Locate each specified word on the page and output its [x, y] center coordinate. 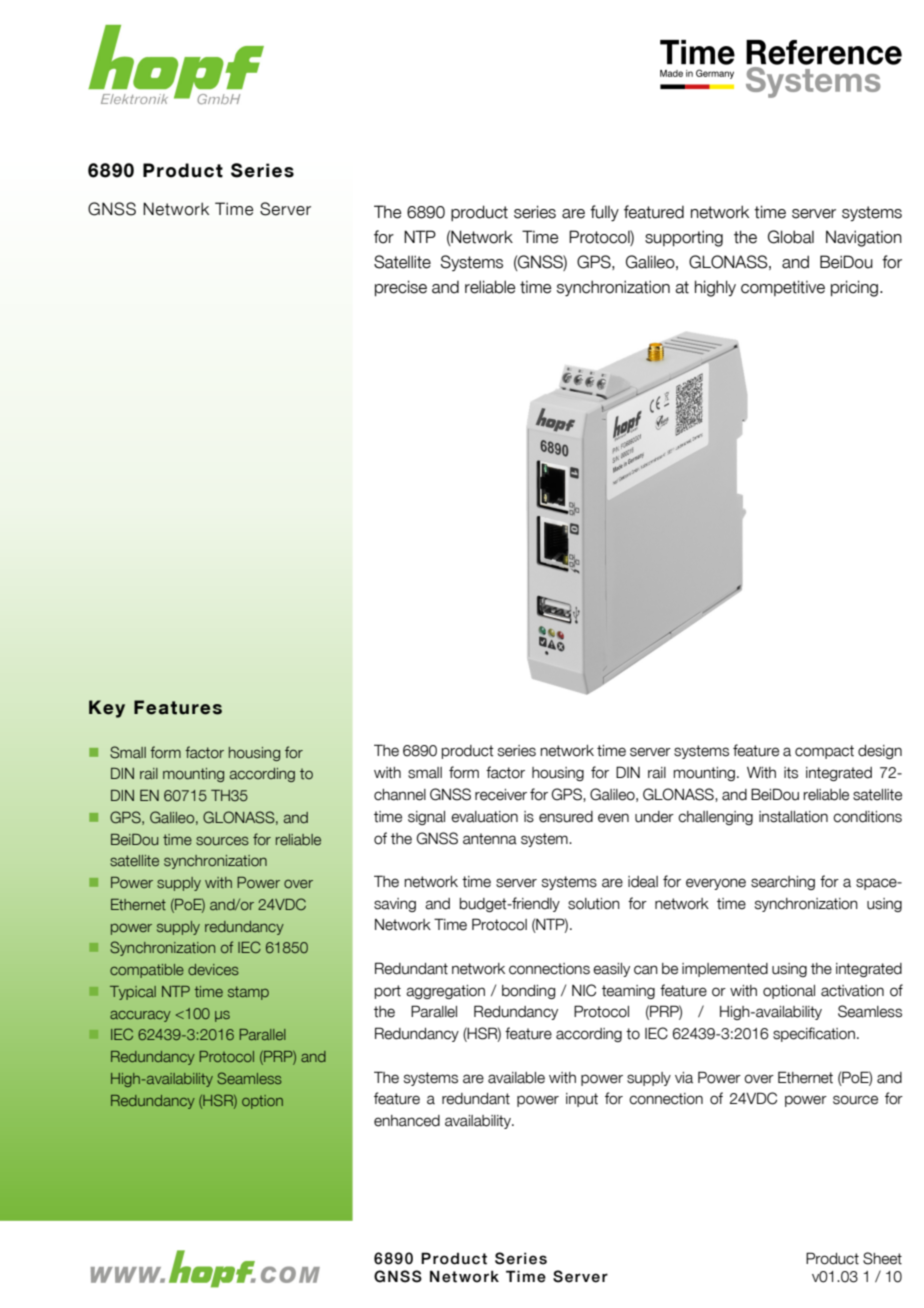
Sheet [882, 1258]
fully [604, 213]
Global [791, 237]
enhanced [407, 1121]
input [582, 1100]
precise [401, 288]
